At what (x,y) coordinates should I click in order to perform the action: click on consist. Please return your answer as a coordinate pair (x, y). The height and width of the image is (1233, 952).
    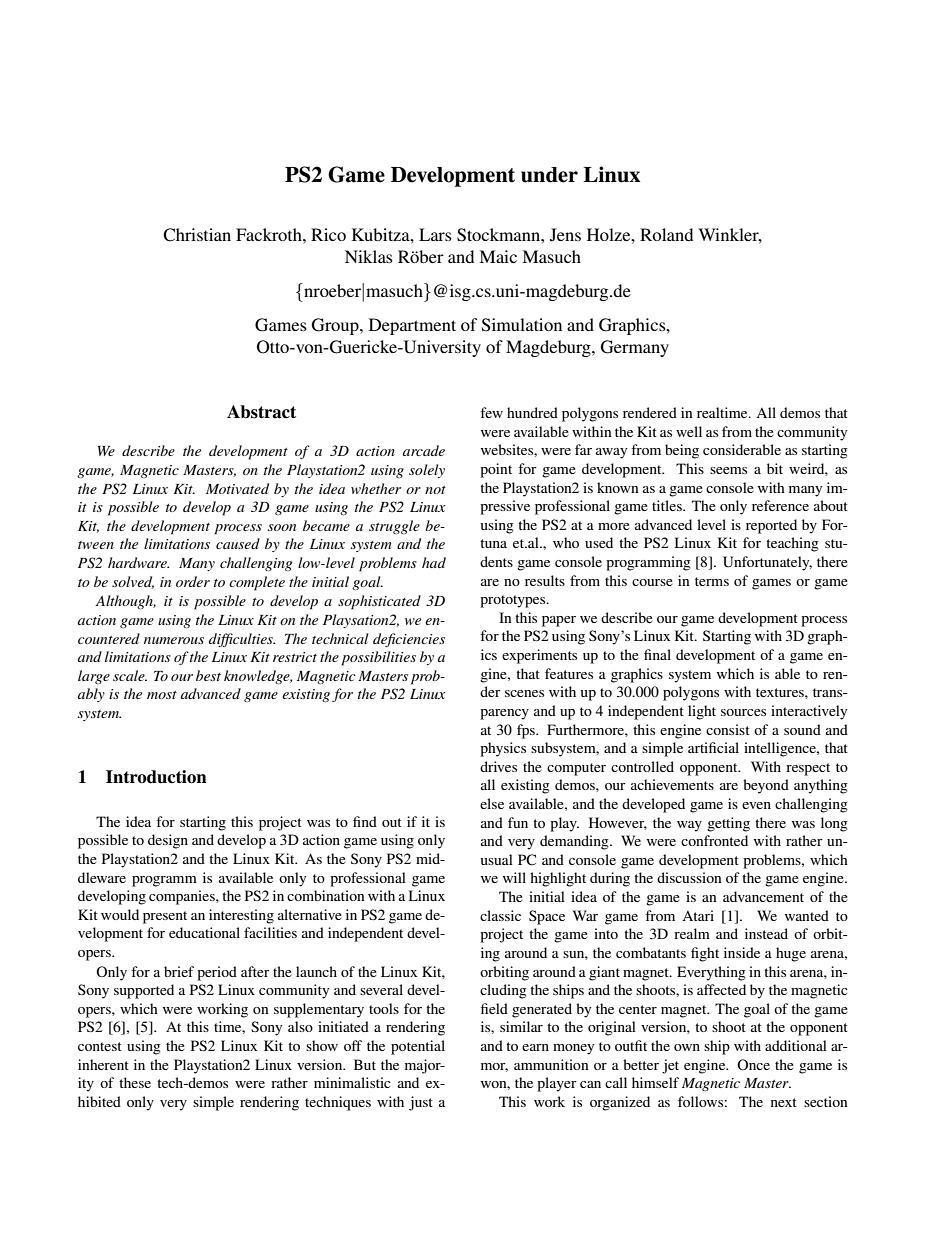
    Looking at the image, I should click on (728, 729).
